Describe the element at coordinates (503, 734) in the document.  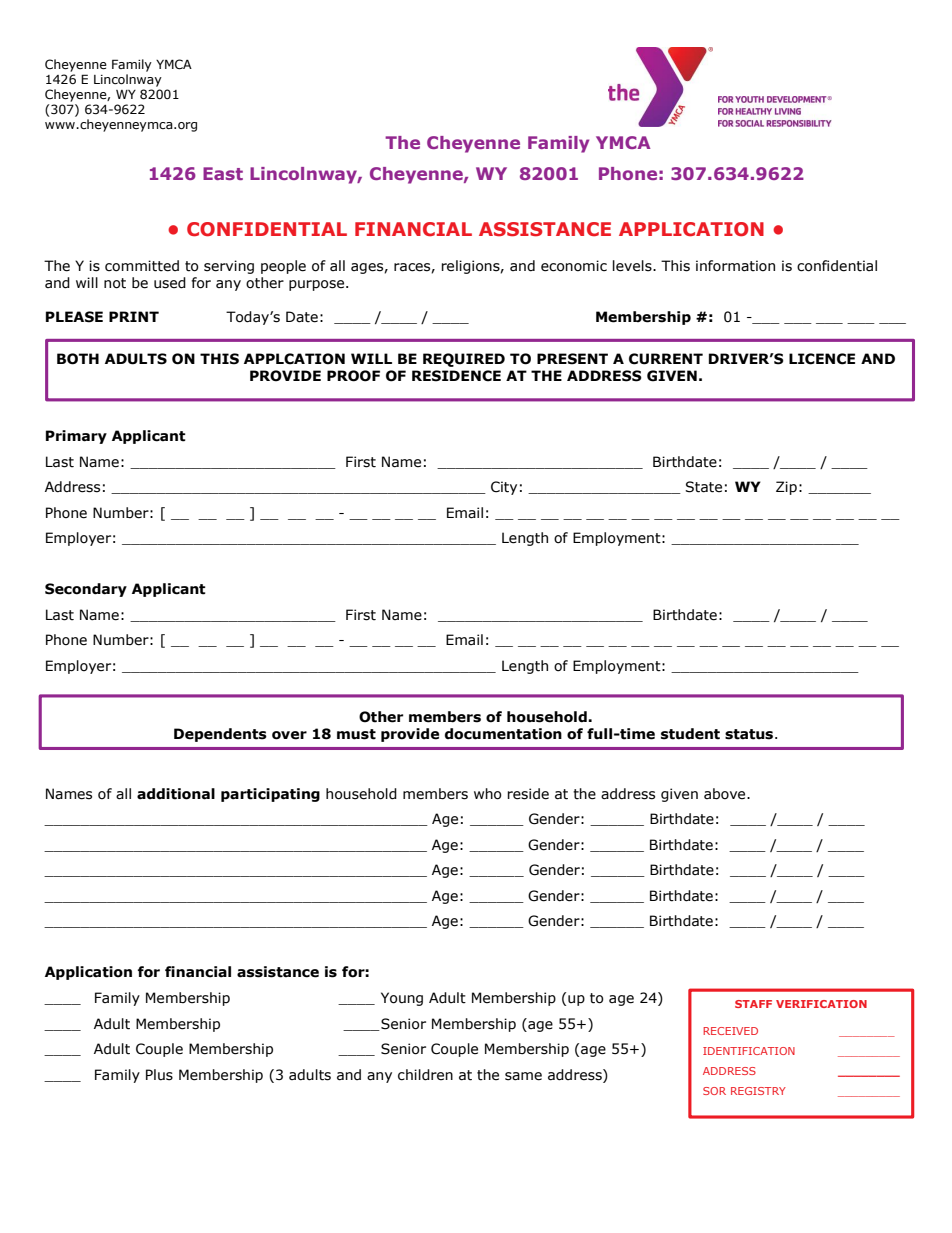
I see `documentation` at that location.
